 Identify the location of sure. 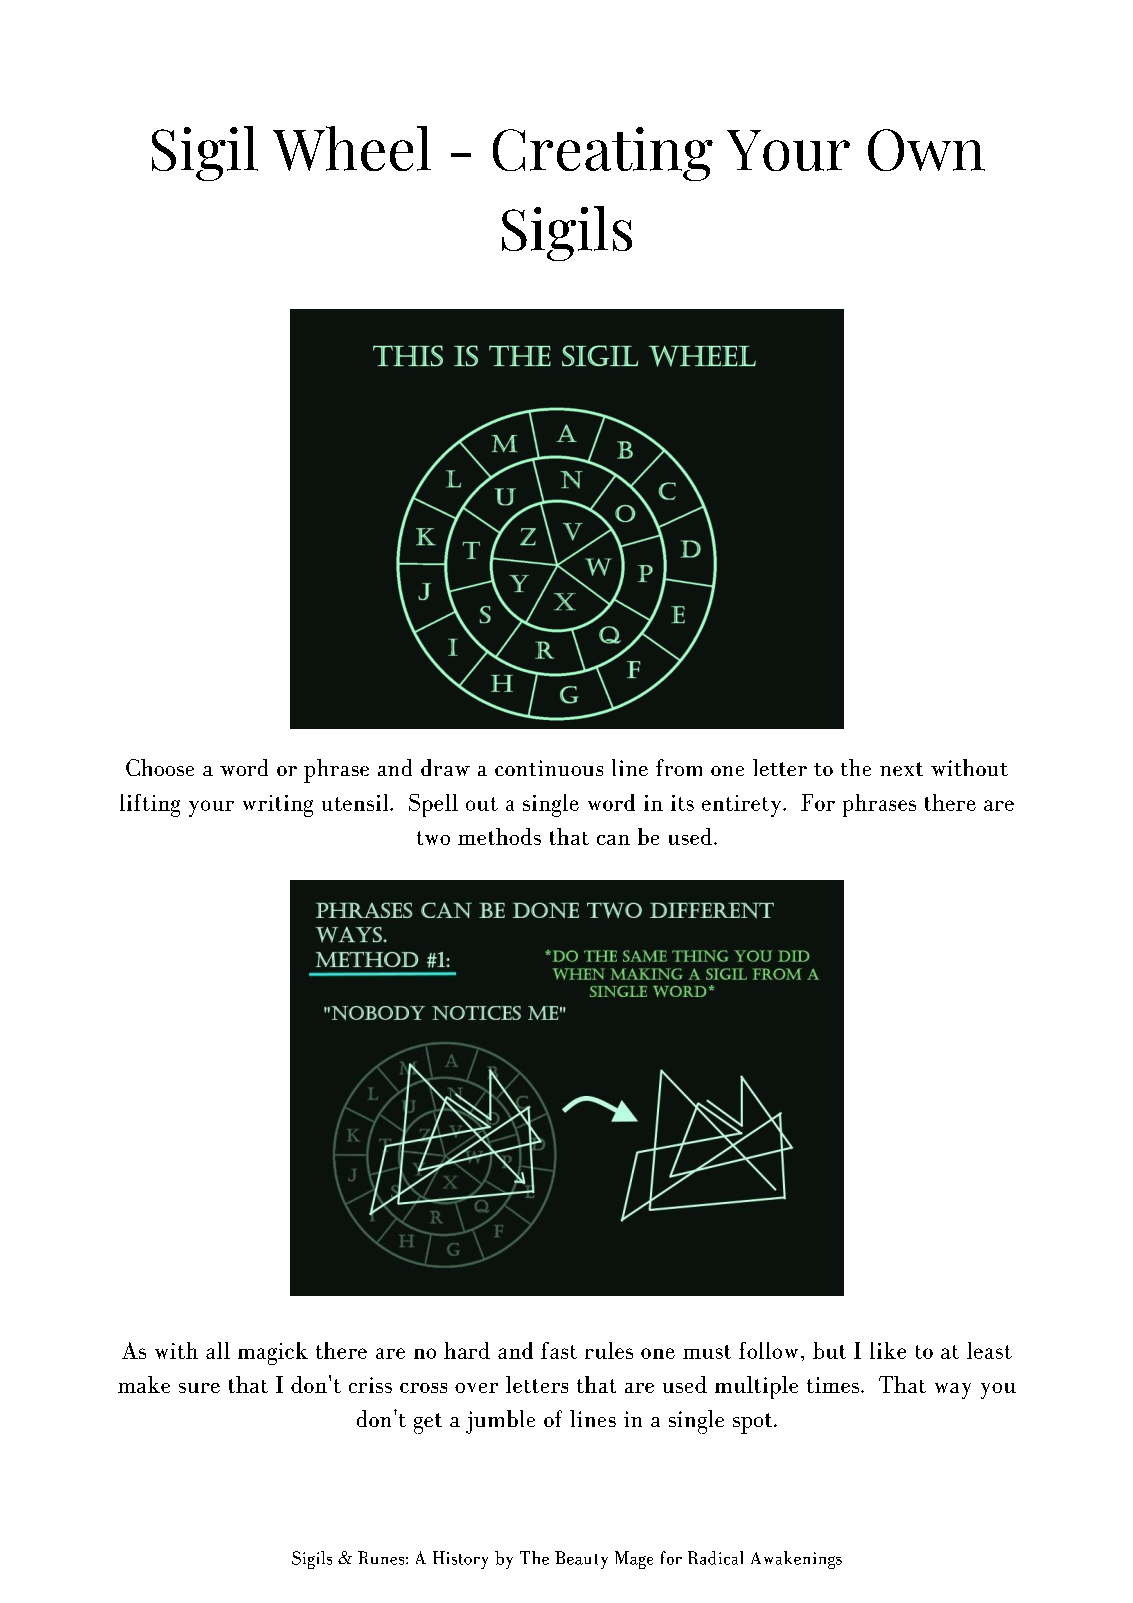
(199, 1388).
